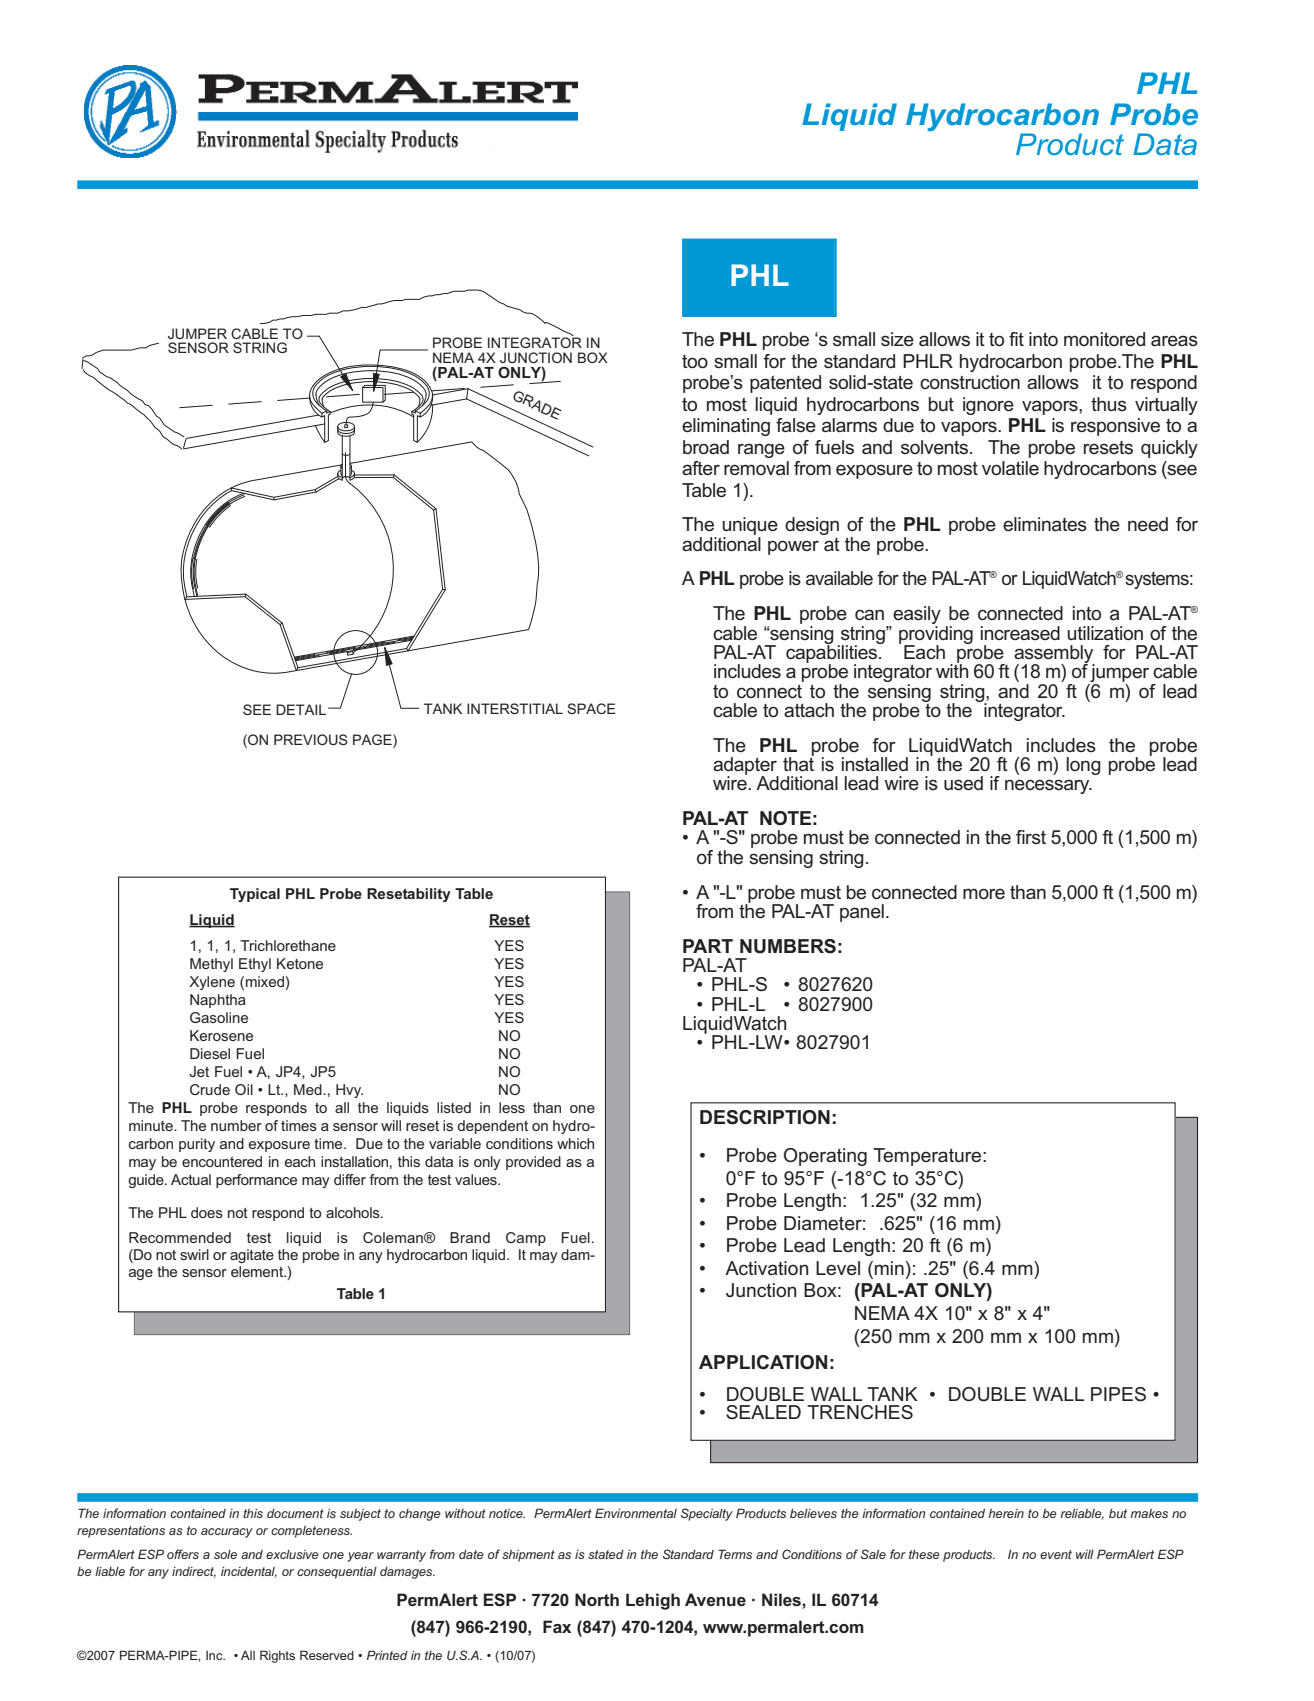 This screenshot has height=1701, width=1314. I want to click on Naphtha, so click(218, 1001).
